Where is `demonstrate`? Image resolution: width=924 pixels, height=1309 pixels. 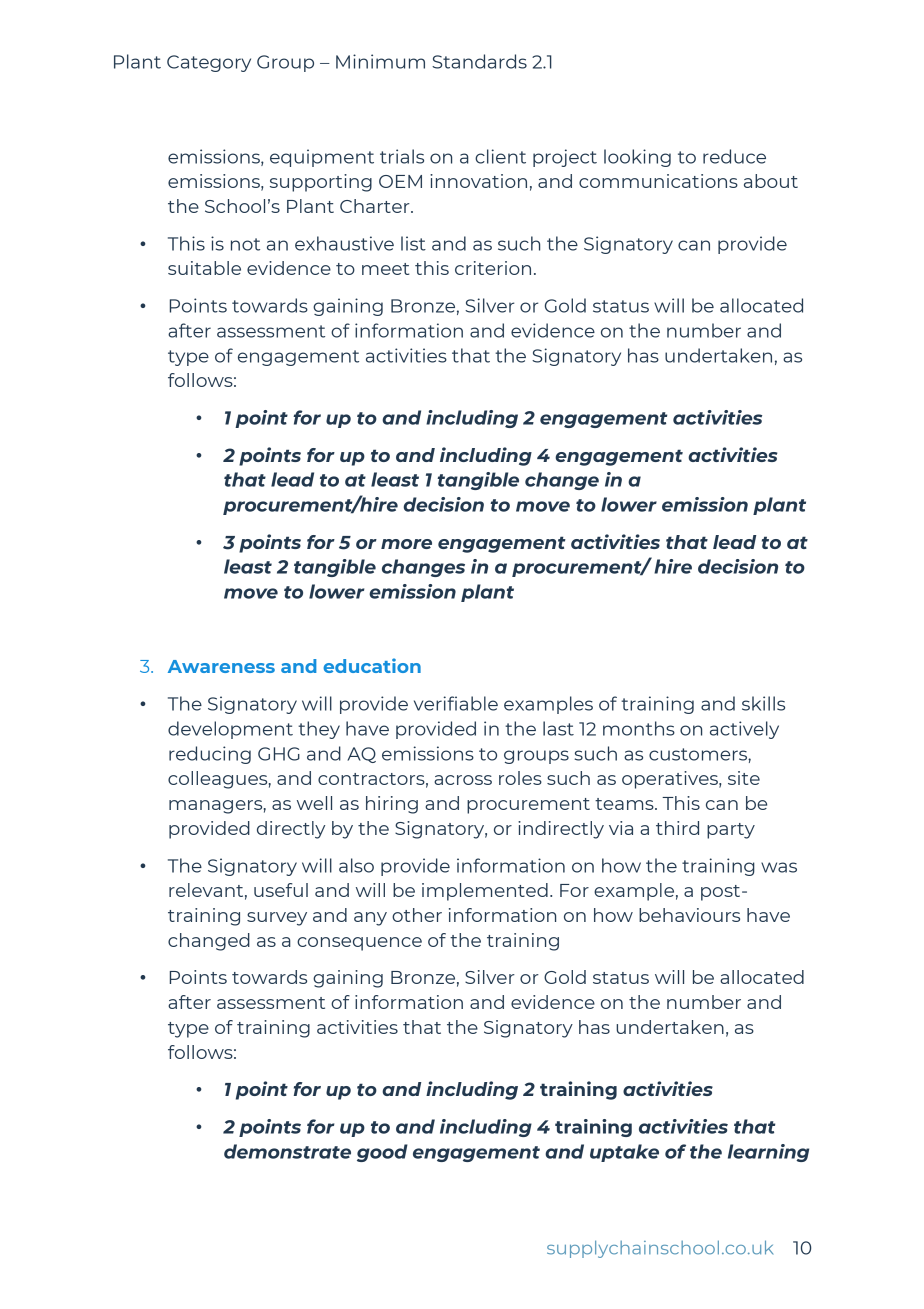 demonstrate is located at coordinates (287, 1151).
